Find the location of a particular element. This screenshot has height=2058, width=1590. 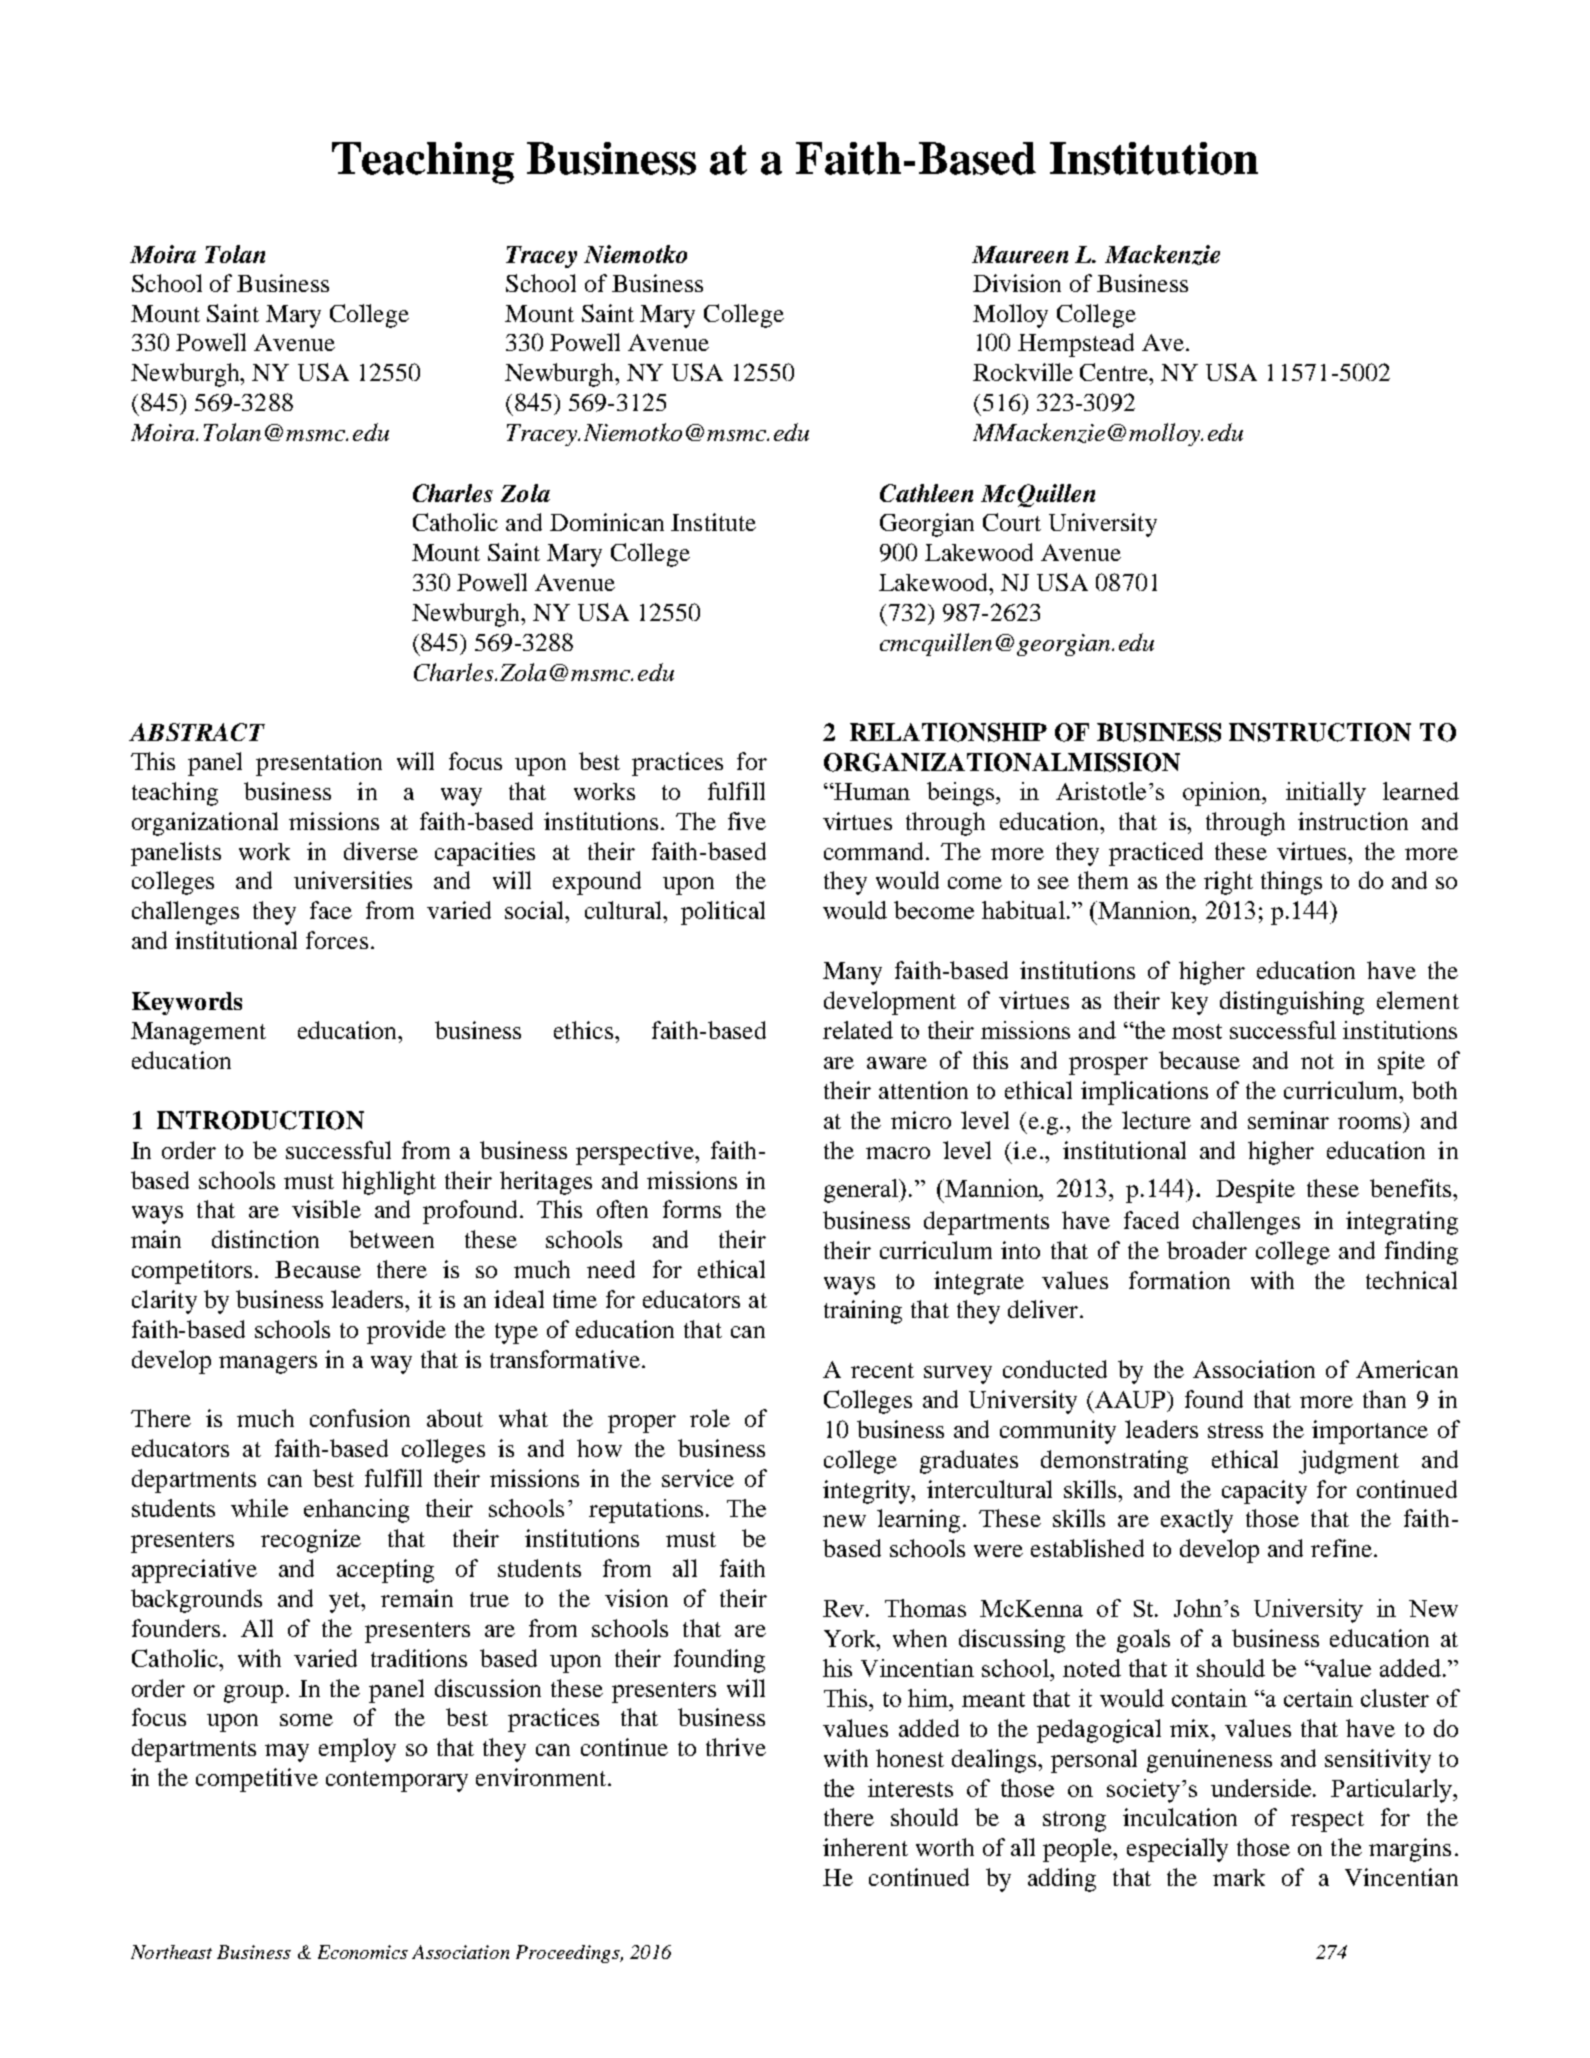

Centre is located at coordinates (1115, 372).
